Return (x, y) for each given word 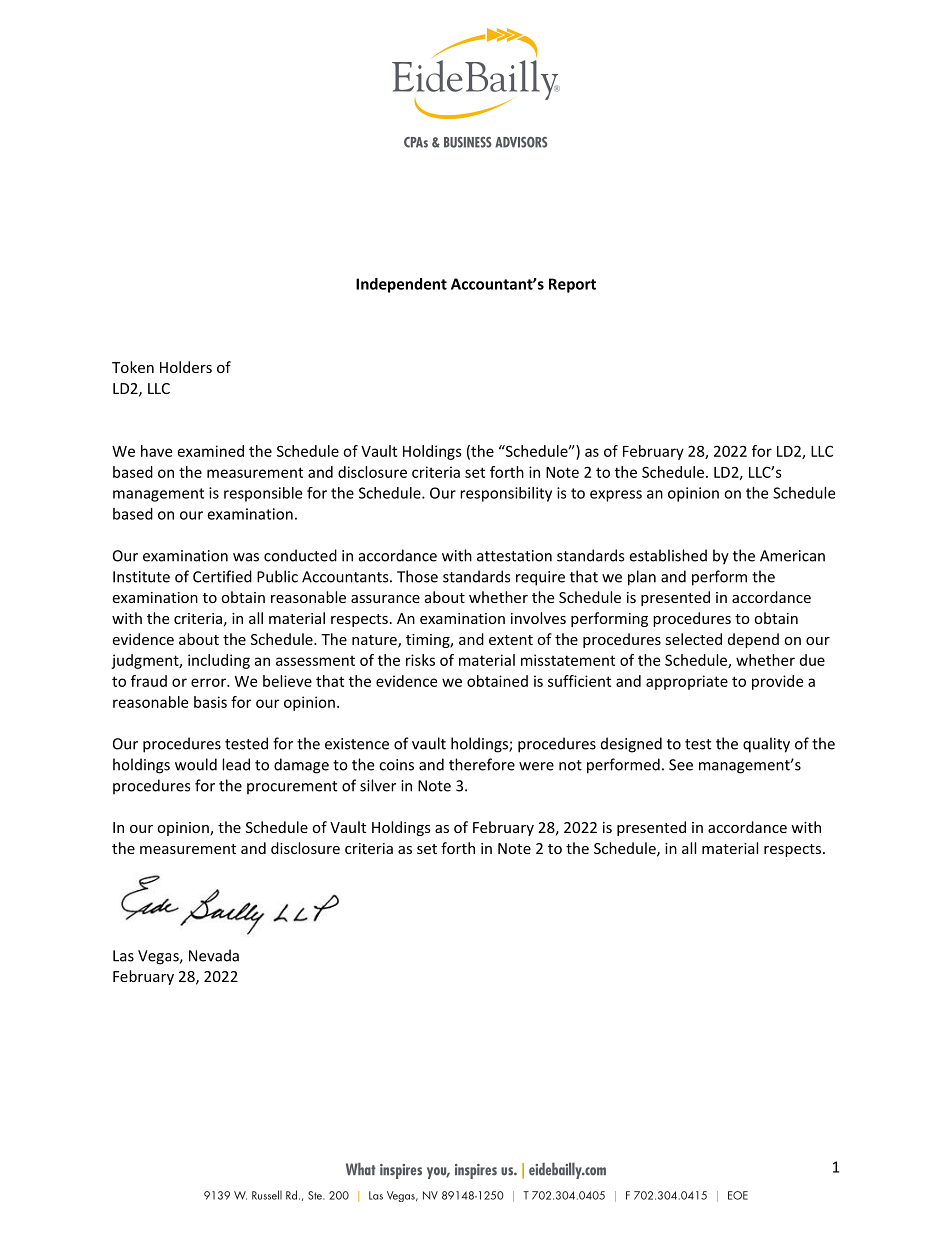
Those (417, 576)
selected (693, 639)
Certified (222, 576)
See (681, 765)
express (616, 496)
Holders (186, 367)
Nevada (214, 955)
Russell (267, 1195)
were (536, 766)
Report (572, 285)
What (361, 1168)
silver (378, 785)
